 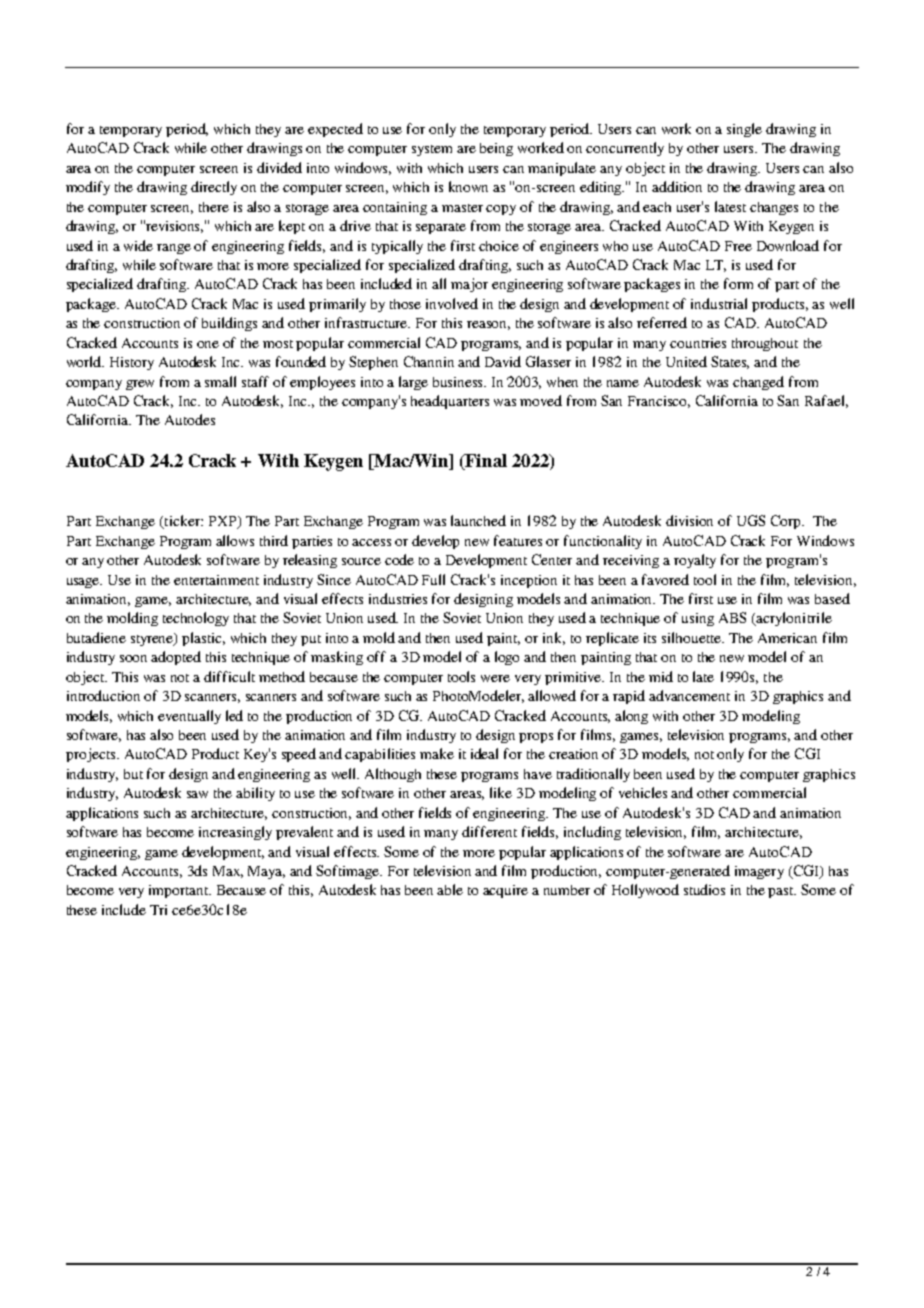 I want to click on able, so click(x=450, y=889).
